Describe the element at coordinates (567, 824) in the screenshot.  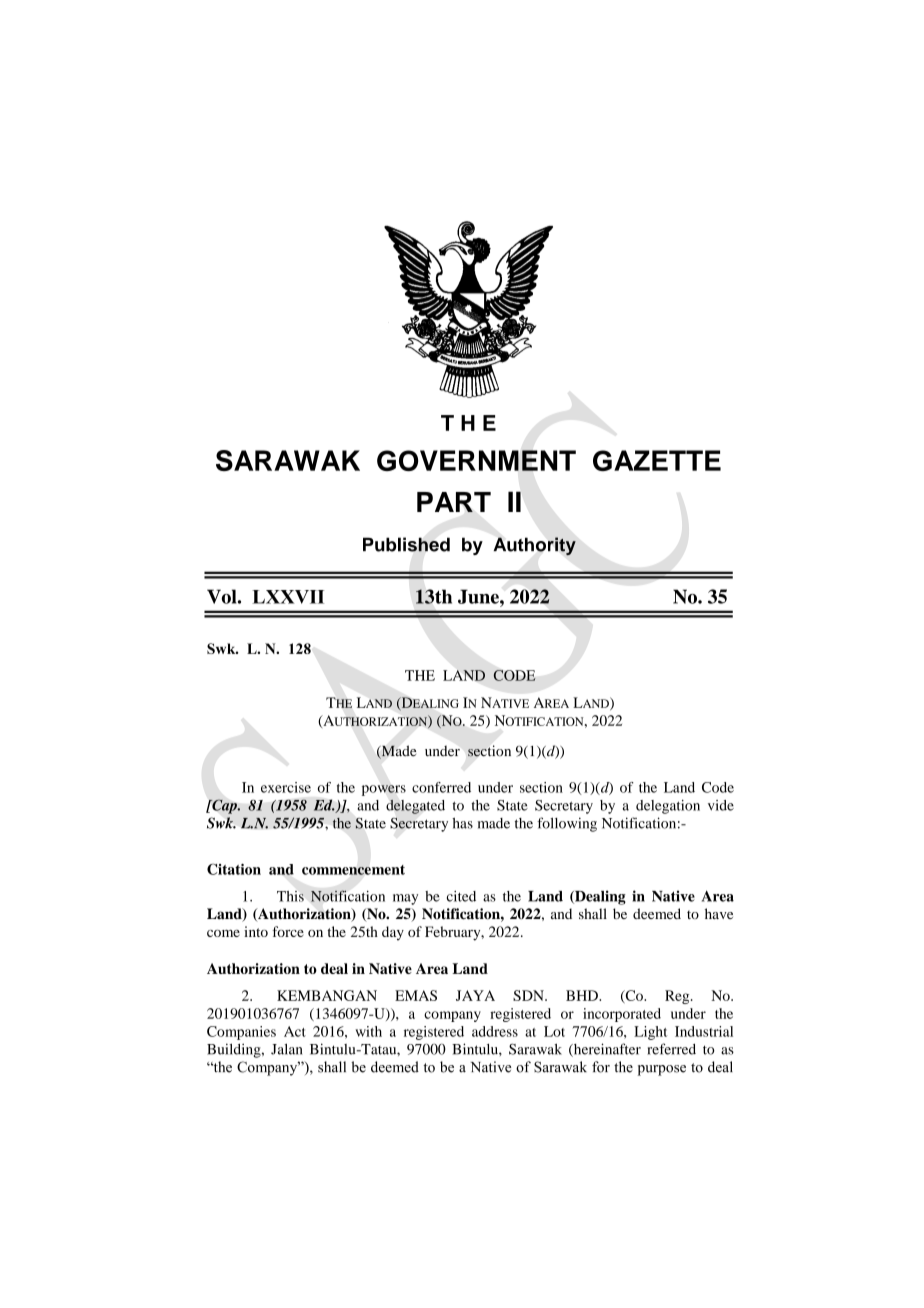
I see `following` at that location.
